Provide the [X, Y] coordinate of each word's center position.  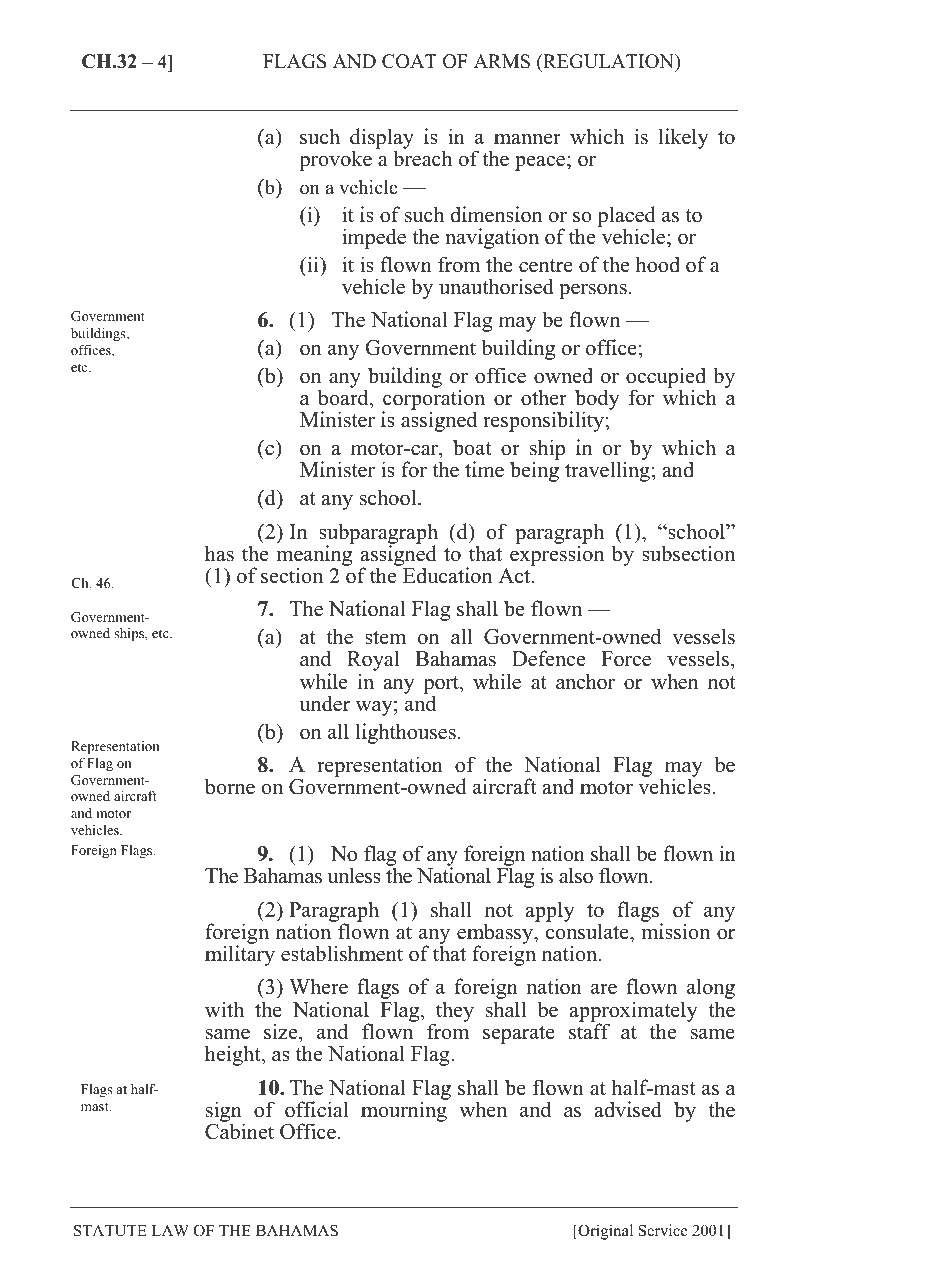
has [219, 553]
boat [472, 447]
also [576, 875]
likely [684, 138]
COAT [409, 61]
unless [354, 875]
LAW [170, 1230]
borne [230, 786]
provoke [335, 160]
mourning [404, 1110]
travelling [607, 471]
